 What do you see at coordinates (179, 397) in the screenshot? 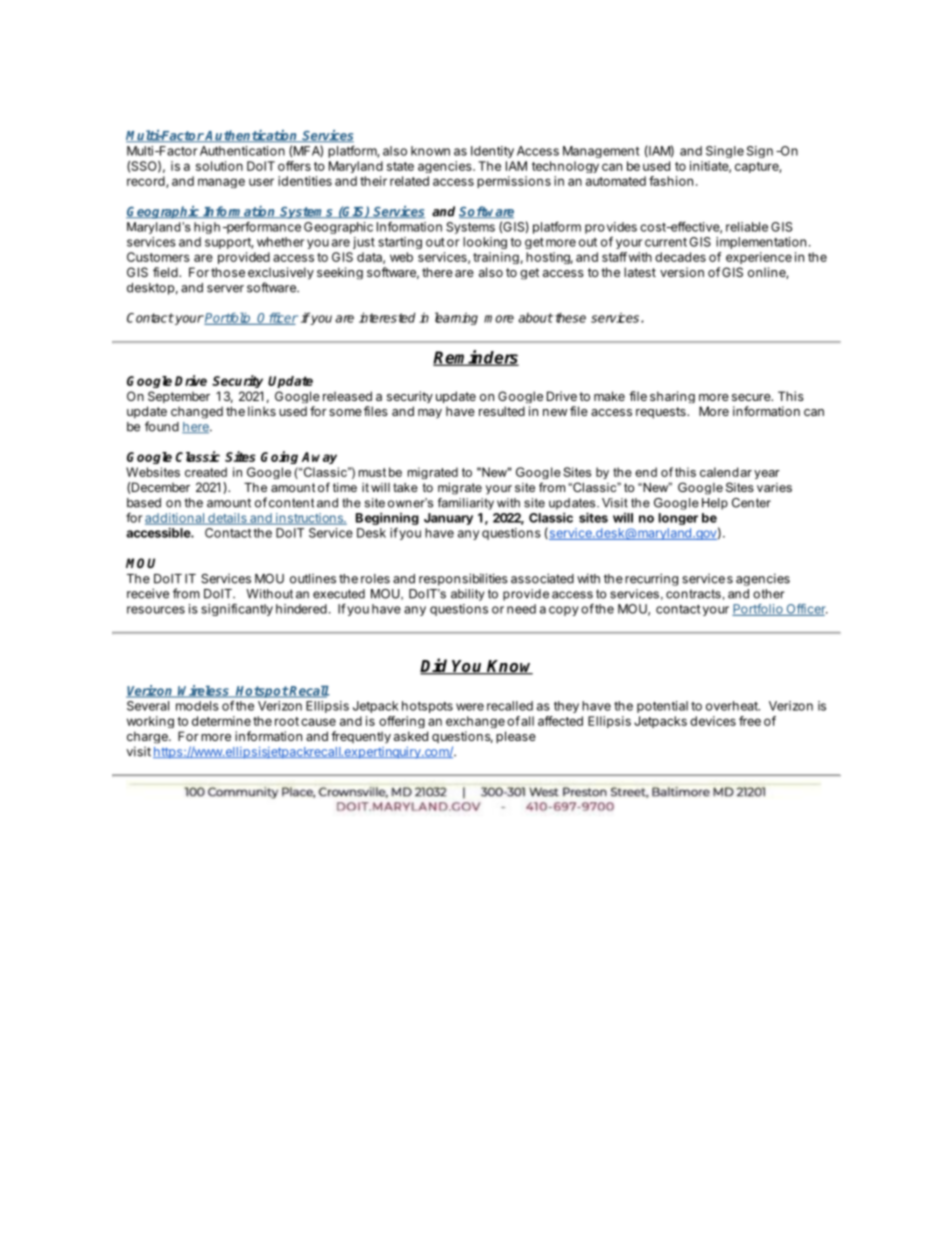
I see `September` at bounding box center [179, 397].
